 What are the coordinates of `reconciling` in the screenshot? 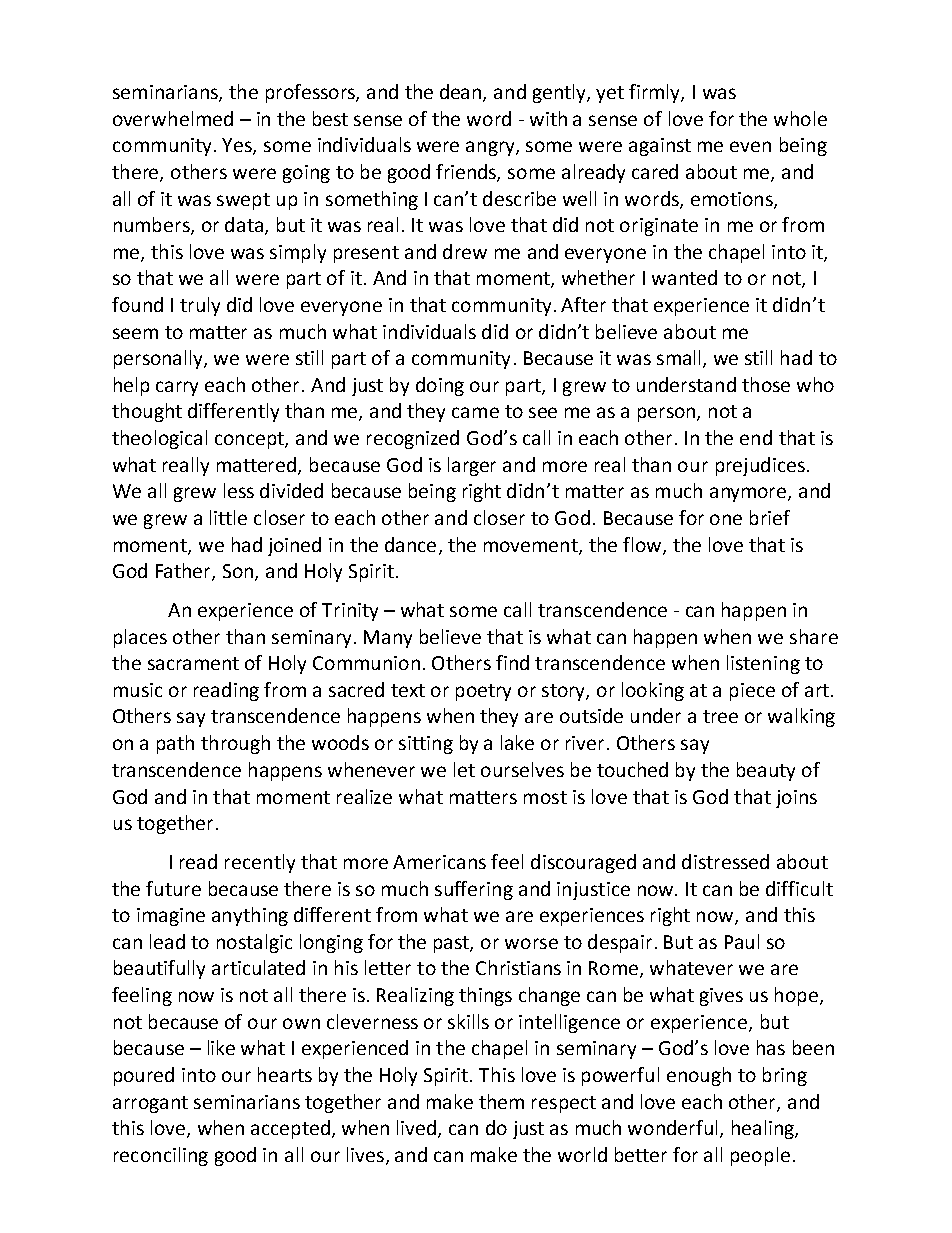 It's located at (161, 1156).
